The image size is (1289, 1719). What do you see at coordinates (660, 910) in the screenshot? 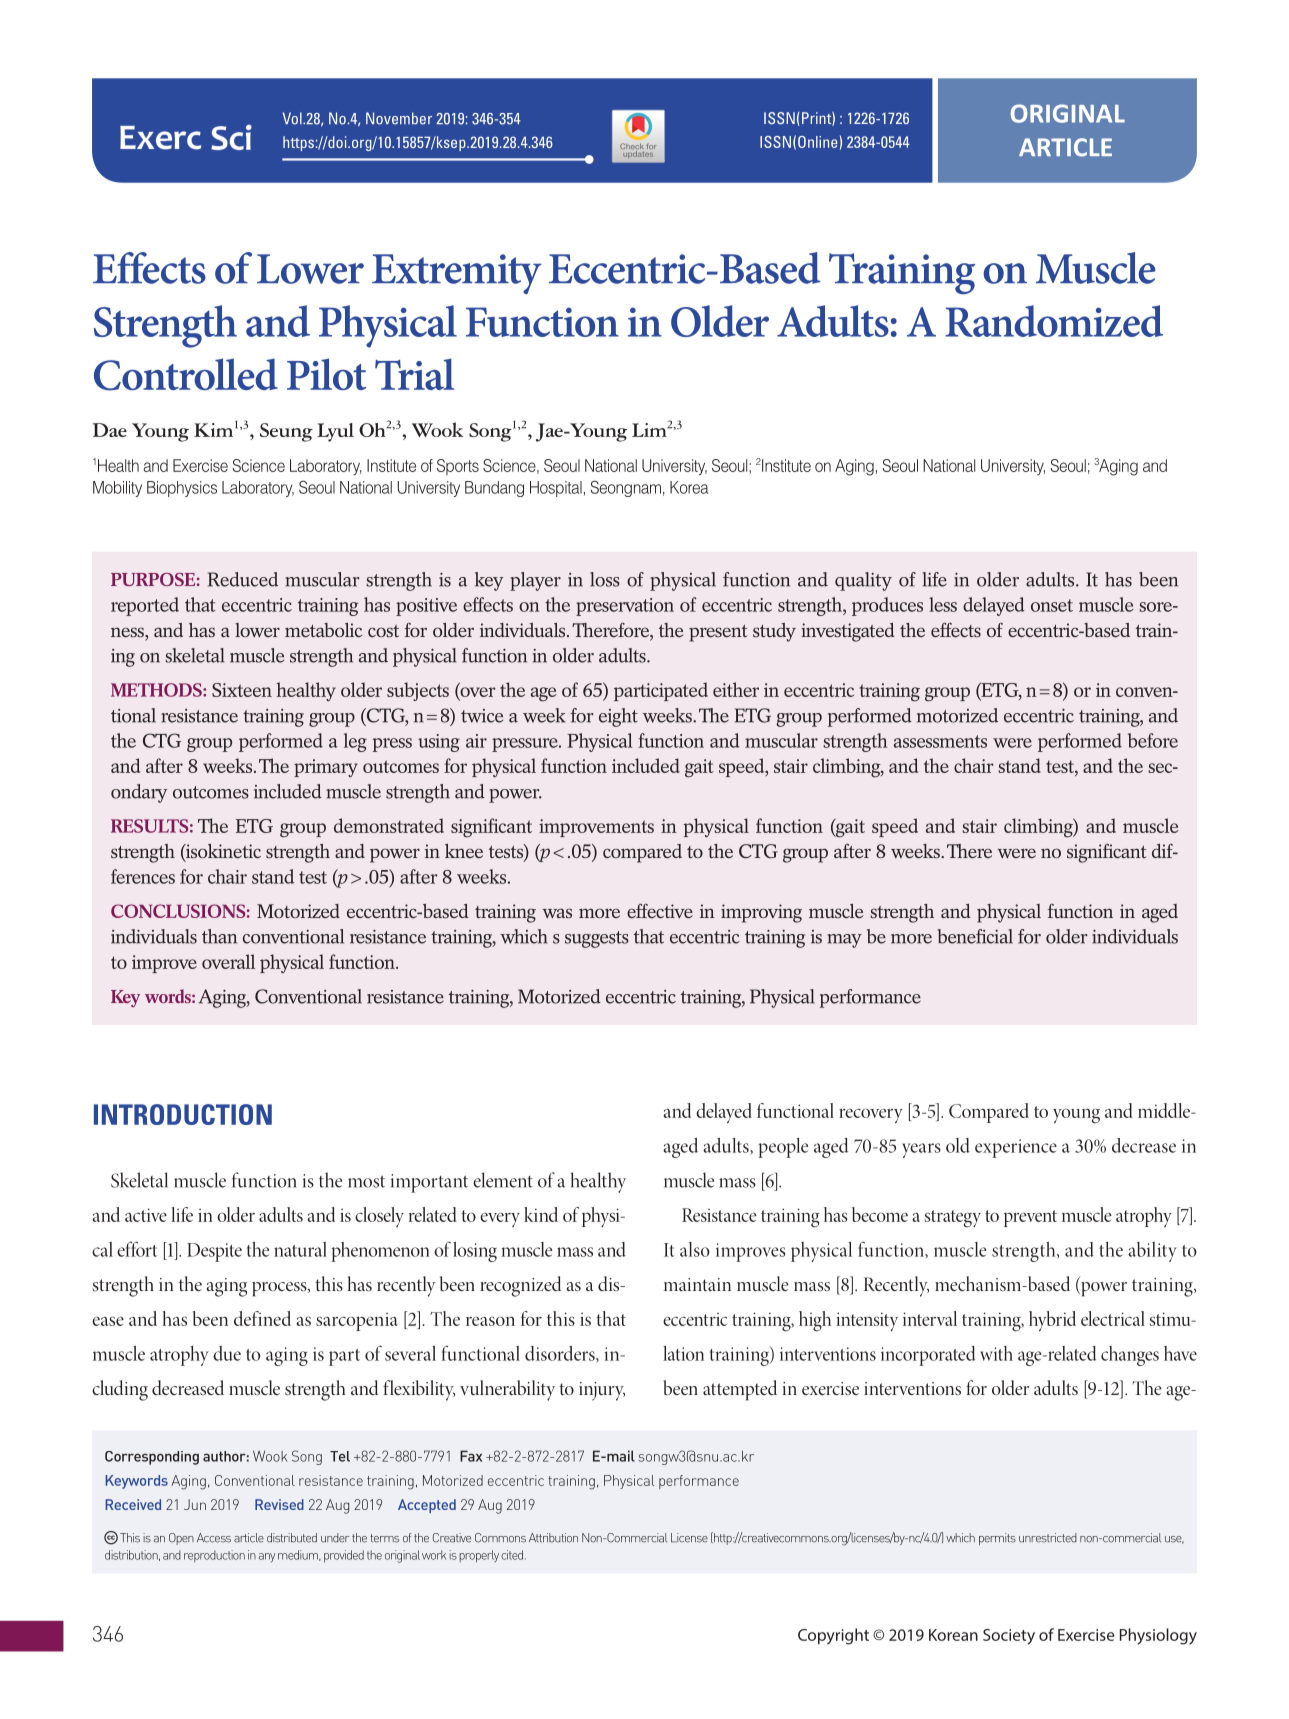
I see `effective` at bounding box center [660, 910].
